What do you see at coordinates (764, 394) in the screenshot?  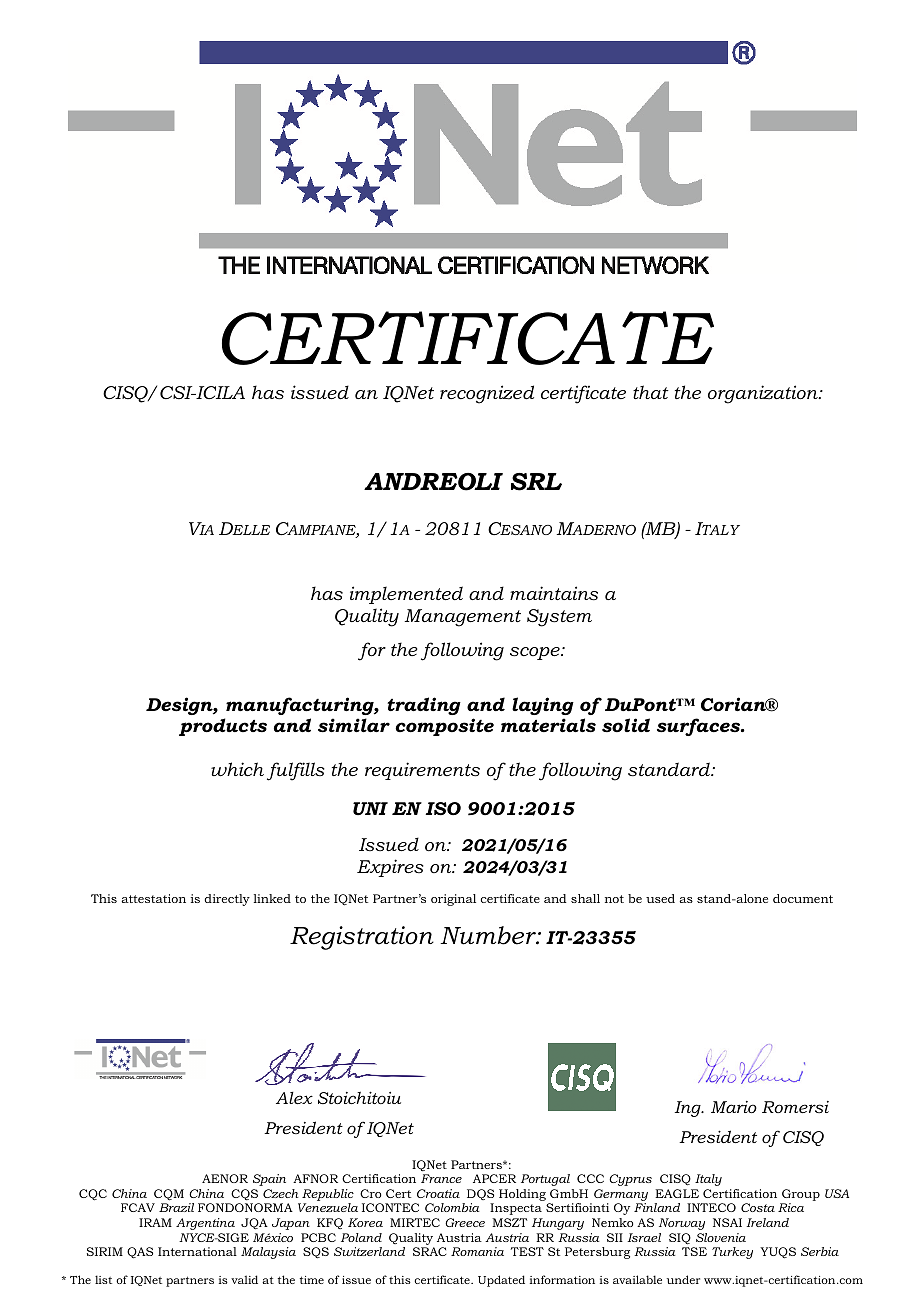 I see `organization` at bounding box center [764, 394].
